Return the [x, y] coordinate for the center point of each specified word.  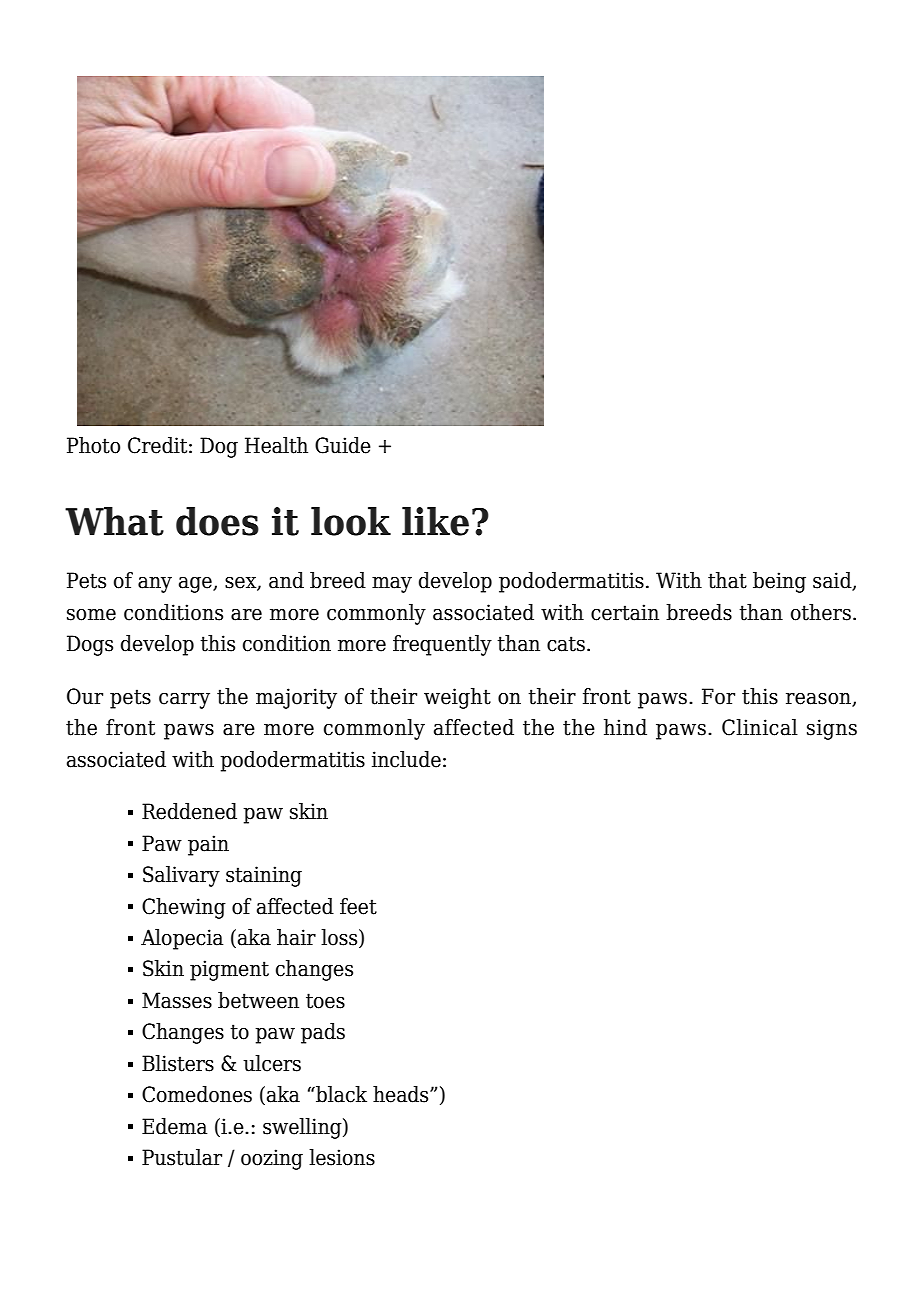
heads [402, 1094]
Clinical [760, 727]
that [727, 580]
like [435, 521]
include [406, 759]
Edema [174, 1126]
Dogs [90, 645]
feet [358, 906]
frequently [442, 645]
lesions [342, 1157]
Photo [93, 445]
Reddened [189, 811]
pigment [229, 970]
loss [340, 938]
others [821, 612]
